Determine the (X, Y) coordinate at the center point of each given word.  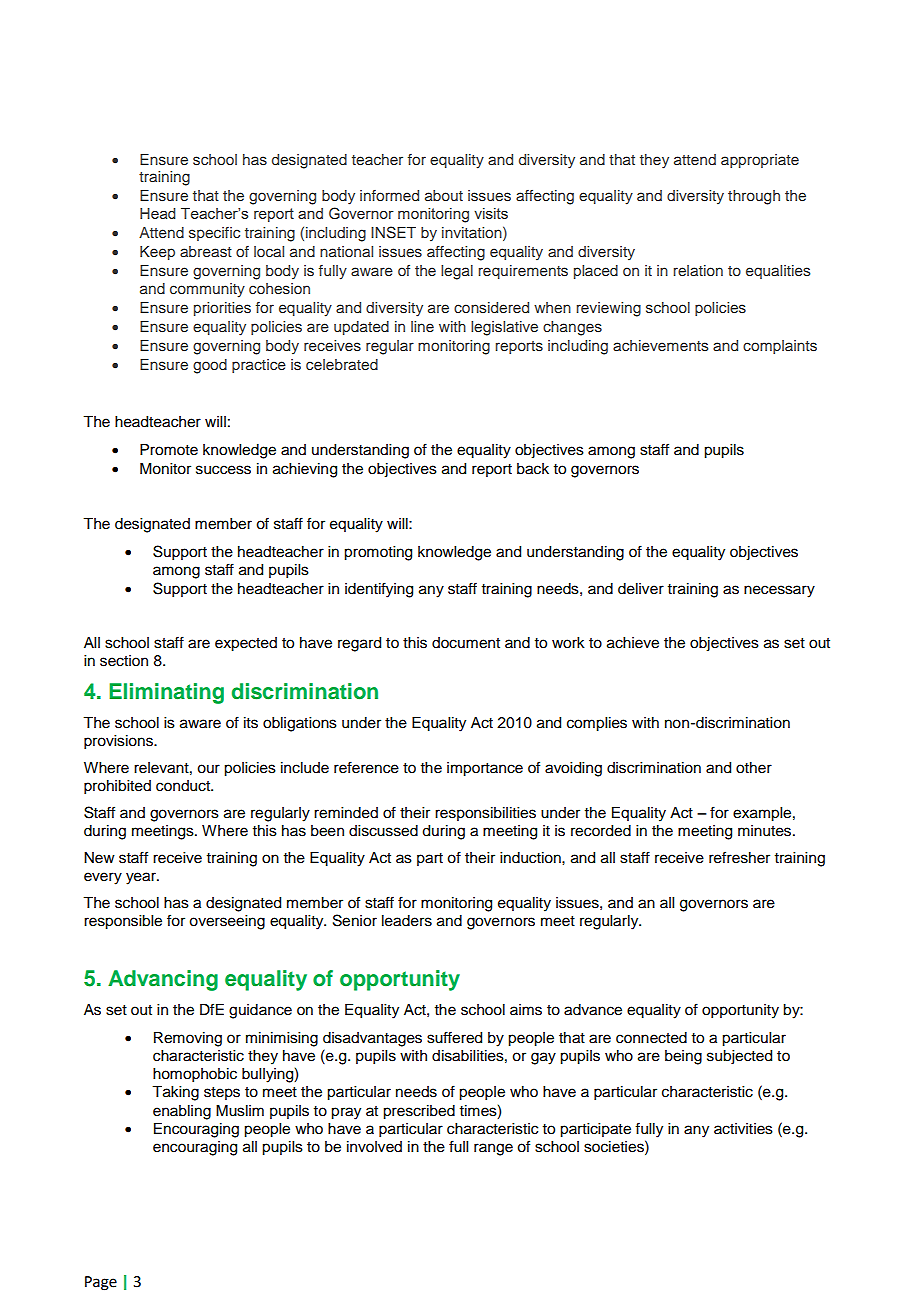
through (754, 197)
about (444, 195)
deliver (641, 589)
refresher (739, 857)
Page (101, 1283)
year (142, 878)
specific (214, 234)
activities (743, 1129)
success (223, 470)
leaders (407, 921)
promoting (378, 553)
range (493, 1149)
